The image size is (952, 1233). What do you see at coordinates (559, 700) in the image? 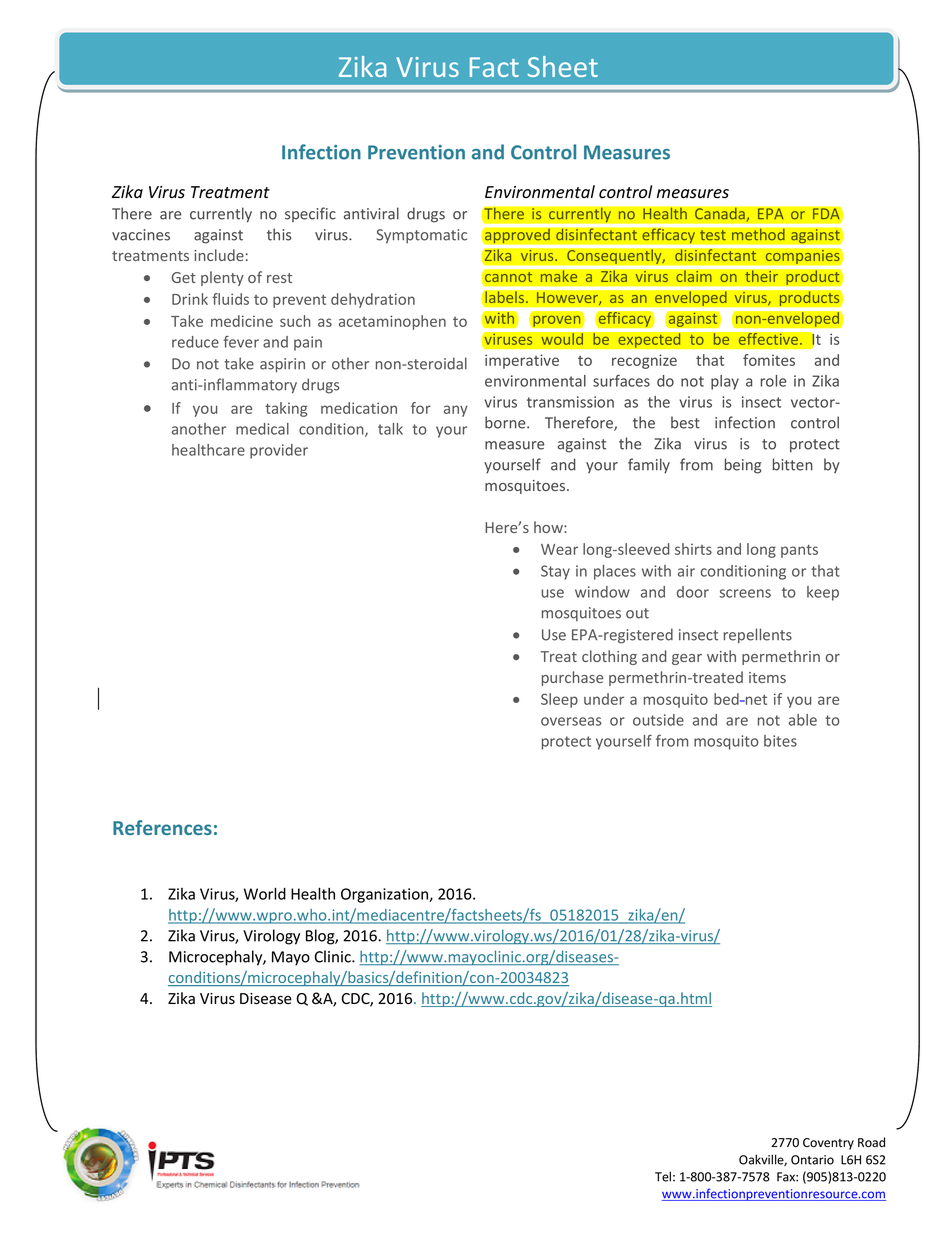
I see `Sleep` at bounding box center [559, 700].
